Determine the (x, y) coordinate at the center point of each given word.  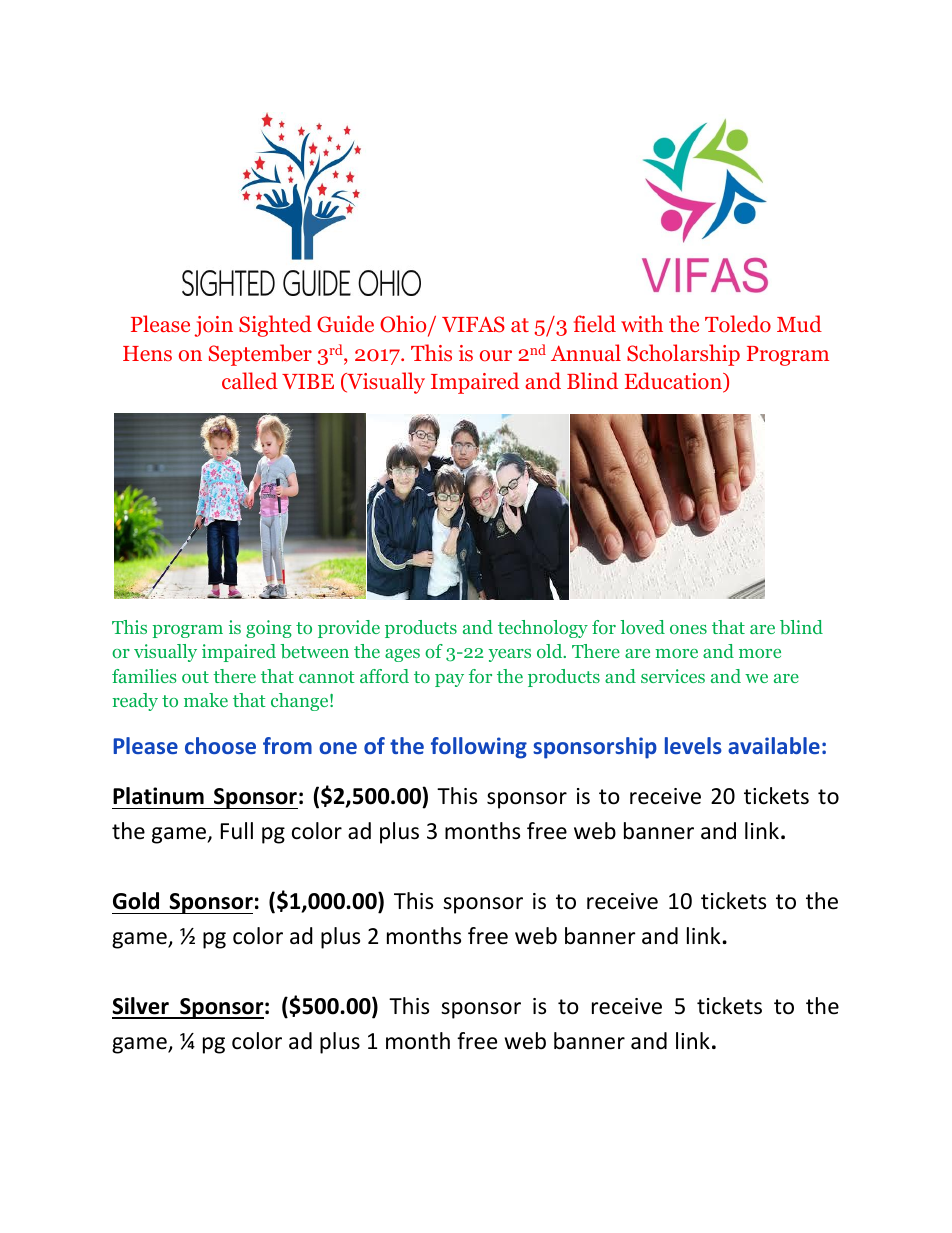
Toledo (738, 324)
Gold (136, 901)
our (496, 356)
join (213, 326)
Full (237, 831)
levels (693, 745)
